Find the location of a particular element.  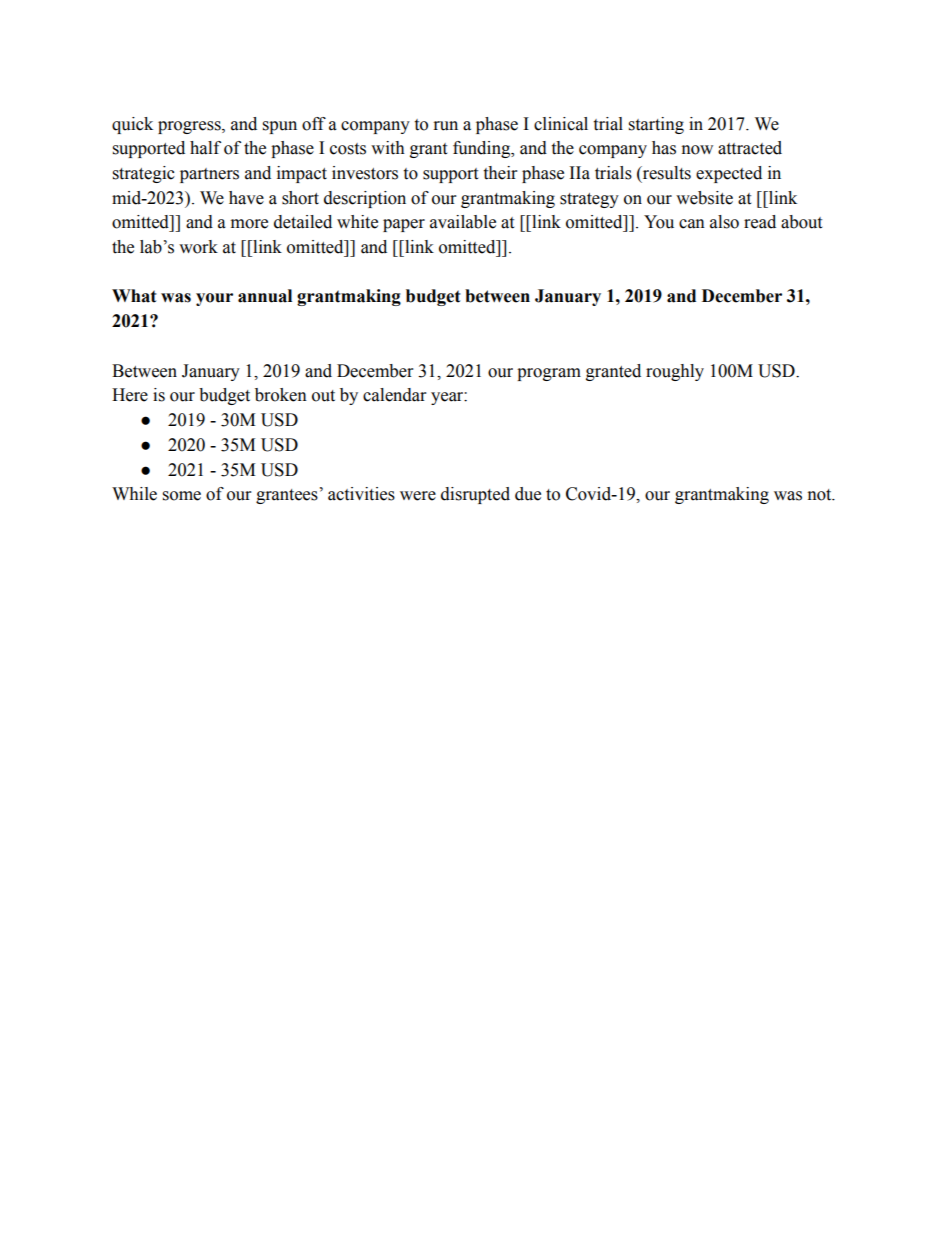

attracted is located at coordinates (750, 148).
